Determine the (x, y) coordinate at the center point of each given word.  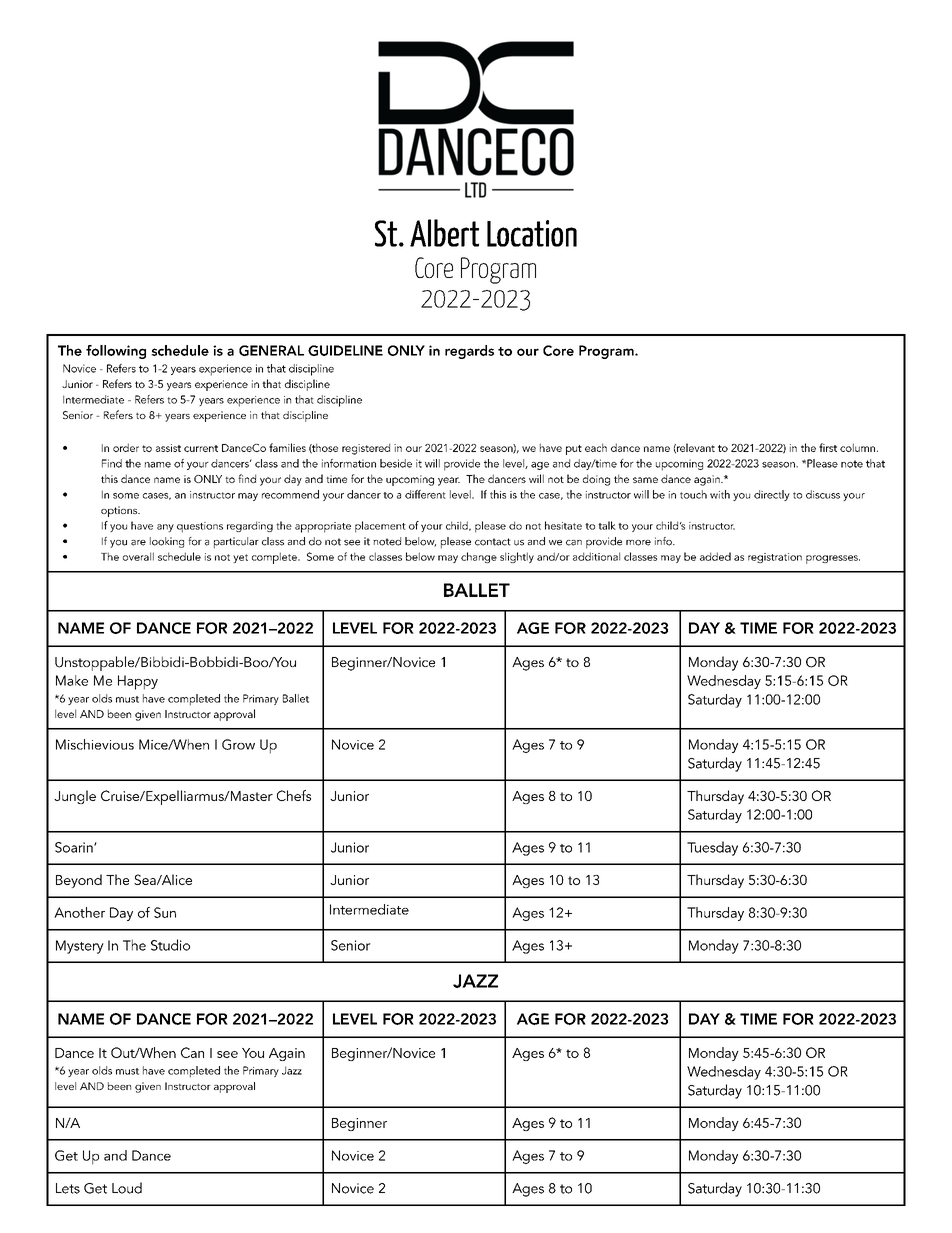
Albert (444, 233)
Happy (138, 682)
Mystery (80, 947)
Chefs (294, 795)
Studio (170, 945)
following (116, 352)
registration (775, 558)
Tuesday (712, 848)
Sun (165, 912)
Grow (238, 744)
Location (532, 233)
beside (396, 463)
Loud (127, 1188)
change (479, 557)
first (828, 447)
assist (168, 448)
